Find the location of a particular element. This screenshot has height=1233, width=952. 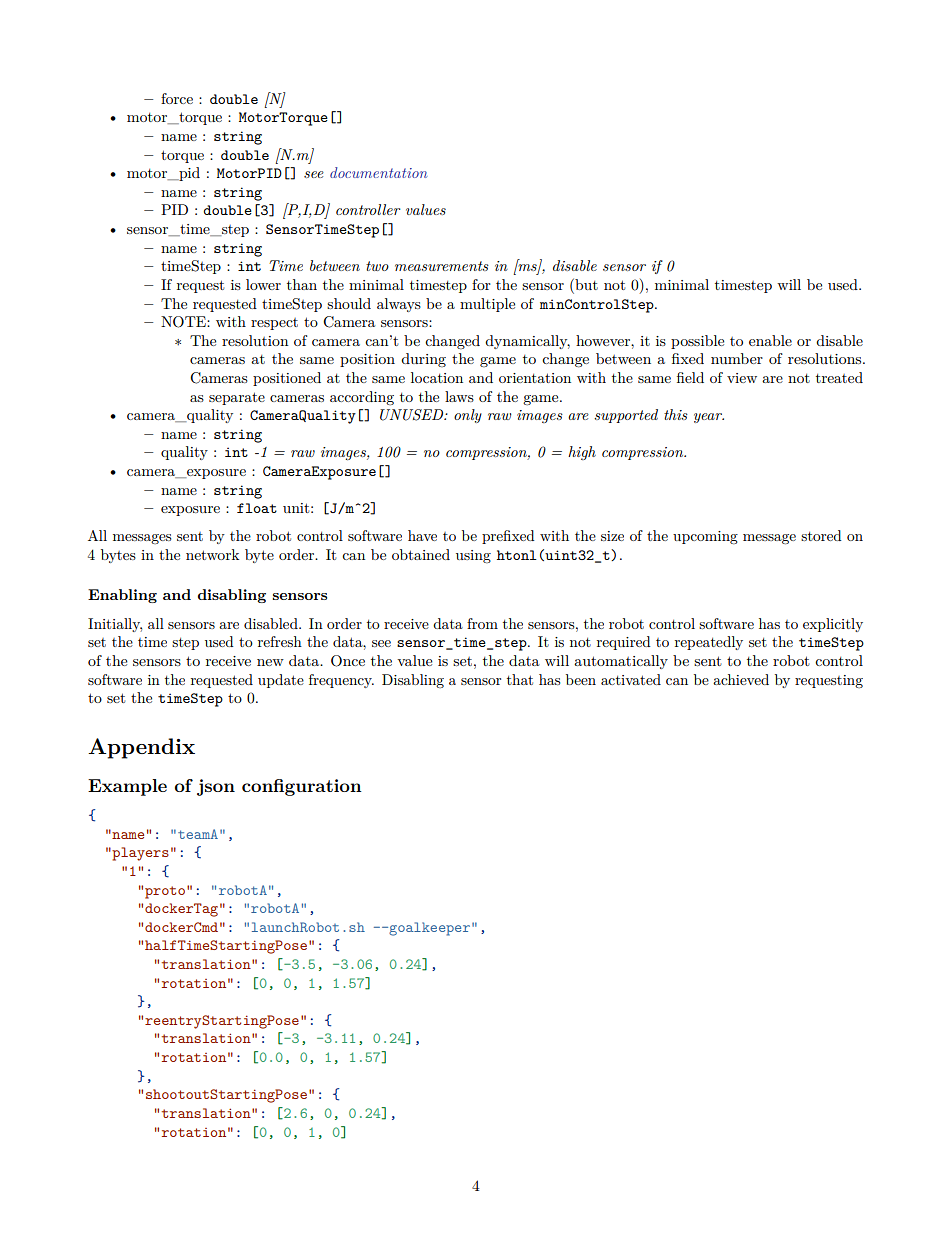

repeatedly is located at coordinates (709, 643).
